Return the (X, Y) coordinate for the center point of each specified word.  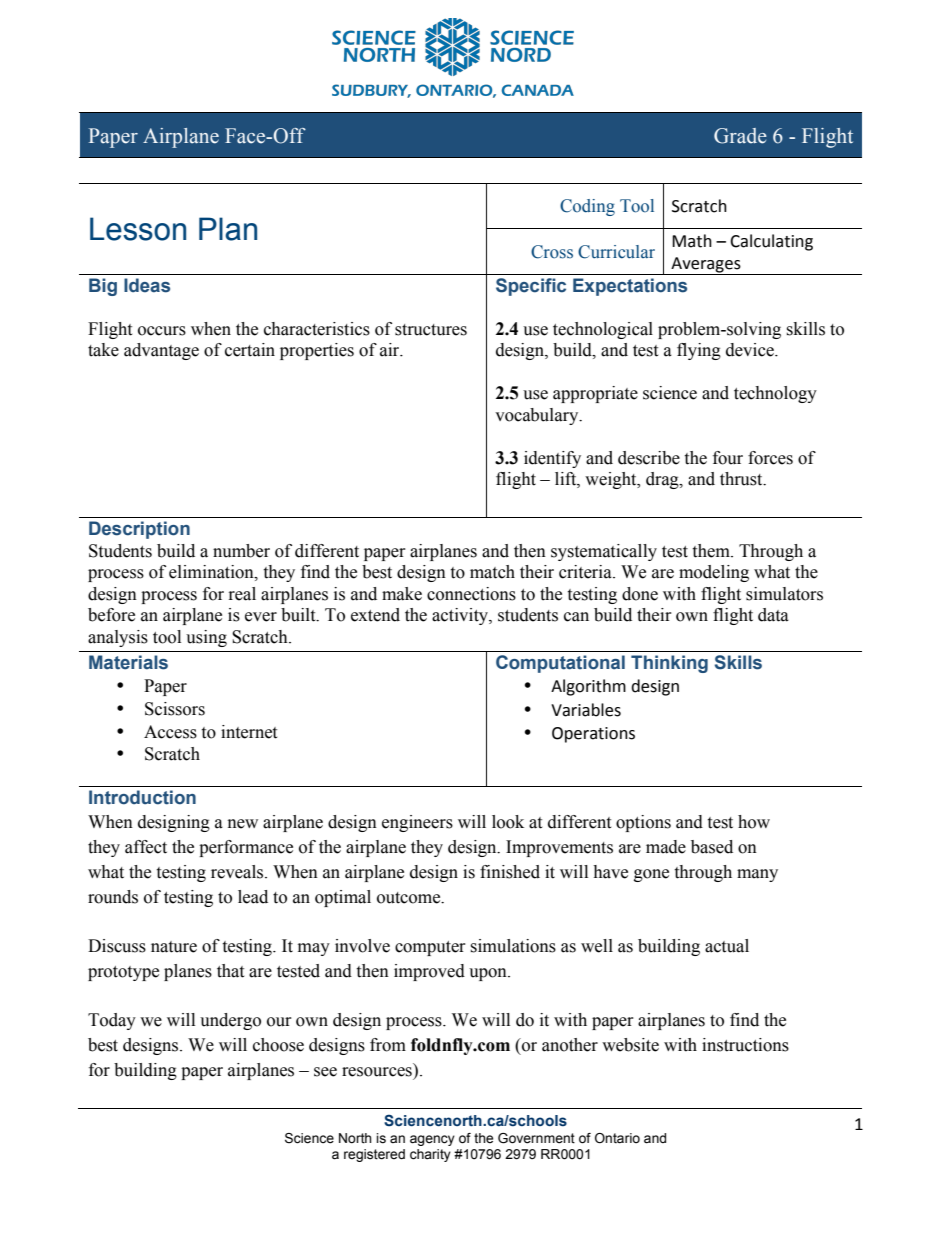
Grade (740, 136)
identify (552, 459)
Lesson (138, 229)
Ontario (617, 1138)
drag (663, 480)
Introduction (142, 797)
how (754, 822)
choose (278, 1045)
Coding (587, 207)
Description (139, 530)
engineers (417, 823)
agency (432, 1140)
